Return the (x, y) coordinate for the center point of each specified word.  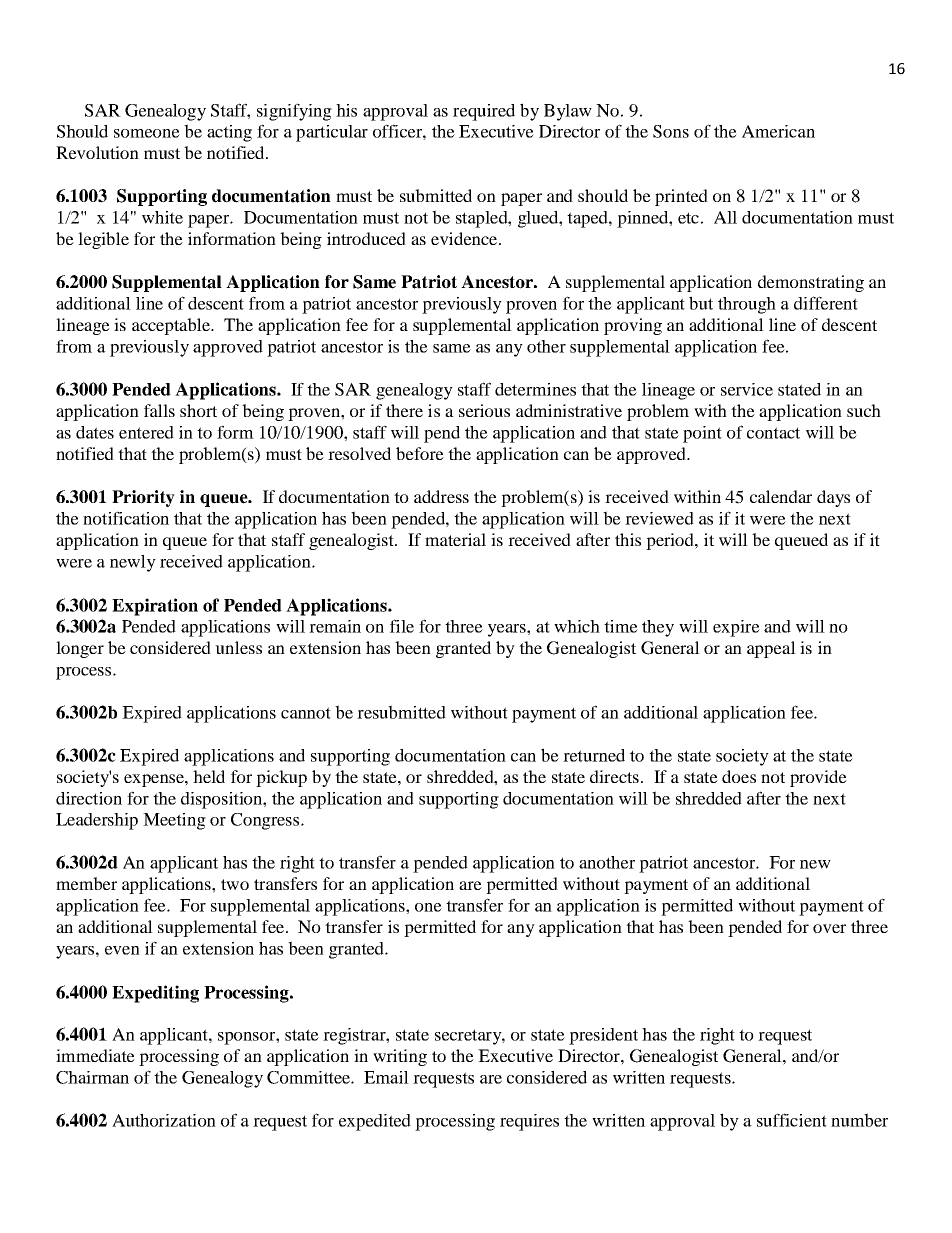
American (778, 131)
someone (147, 133)
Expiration (155, 607)
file (402, 626)
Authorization (164, 1120)
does (739, 776)
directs (614, 776)
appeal (771, 649)
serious (484, 410)
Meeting (174, 821)
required (484, 112)
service (747, 389)
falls (159, 410)
